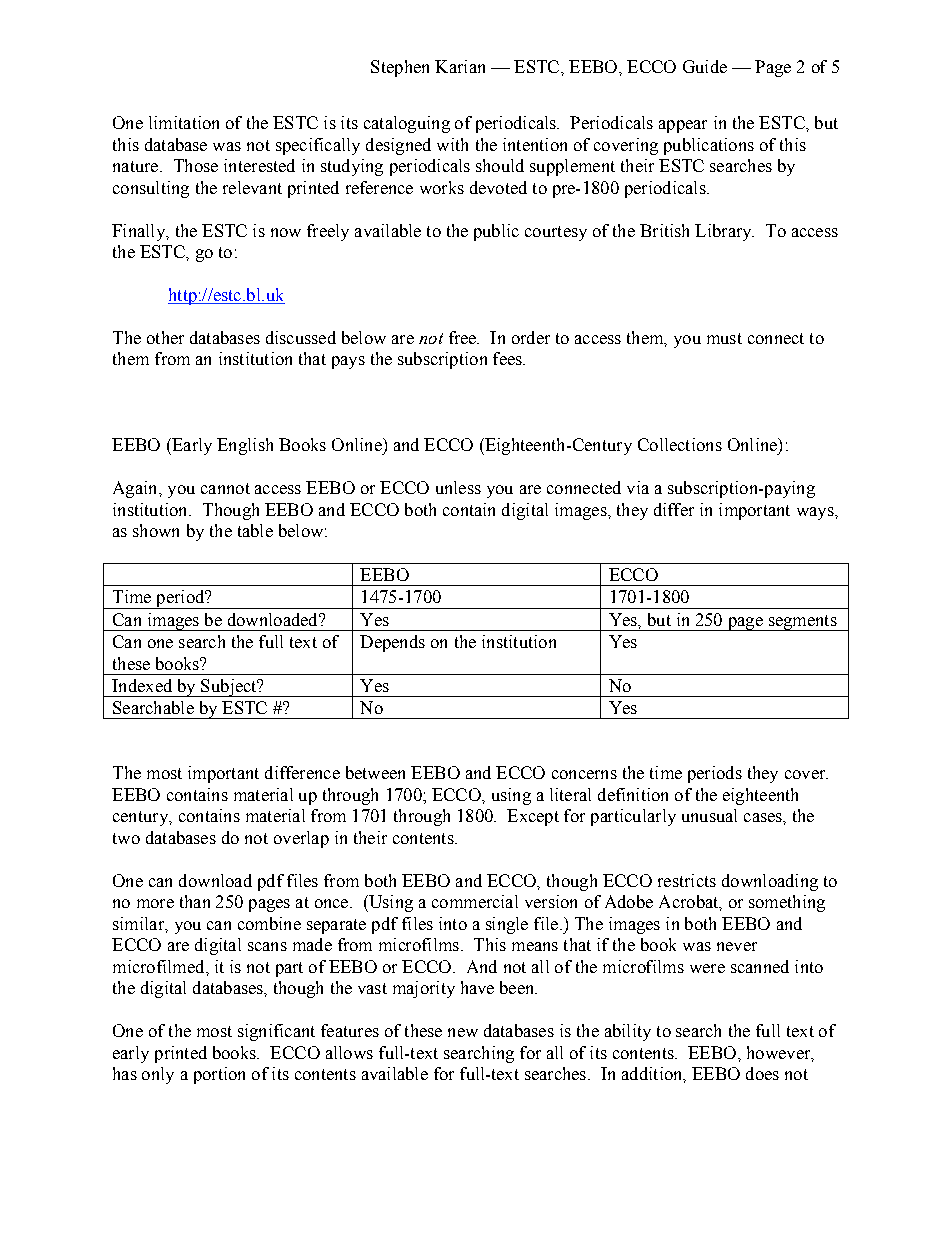  What do you see at coordinates (219, 1075) in the page?
I see `portion` at bounding box center [219, 1075].
